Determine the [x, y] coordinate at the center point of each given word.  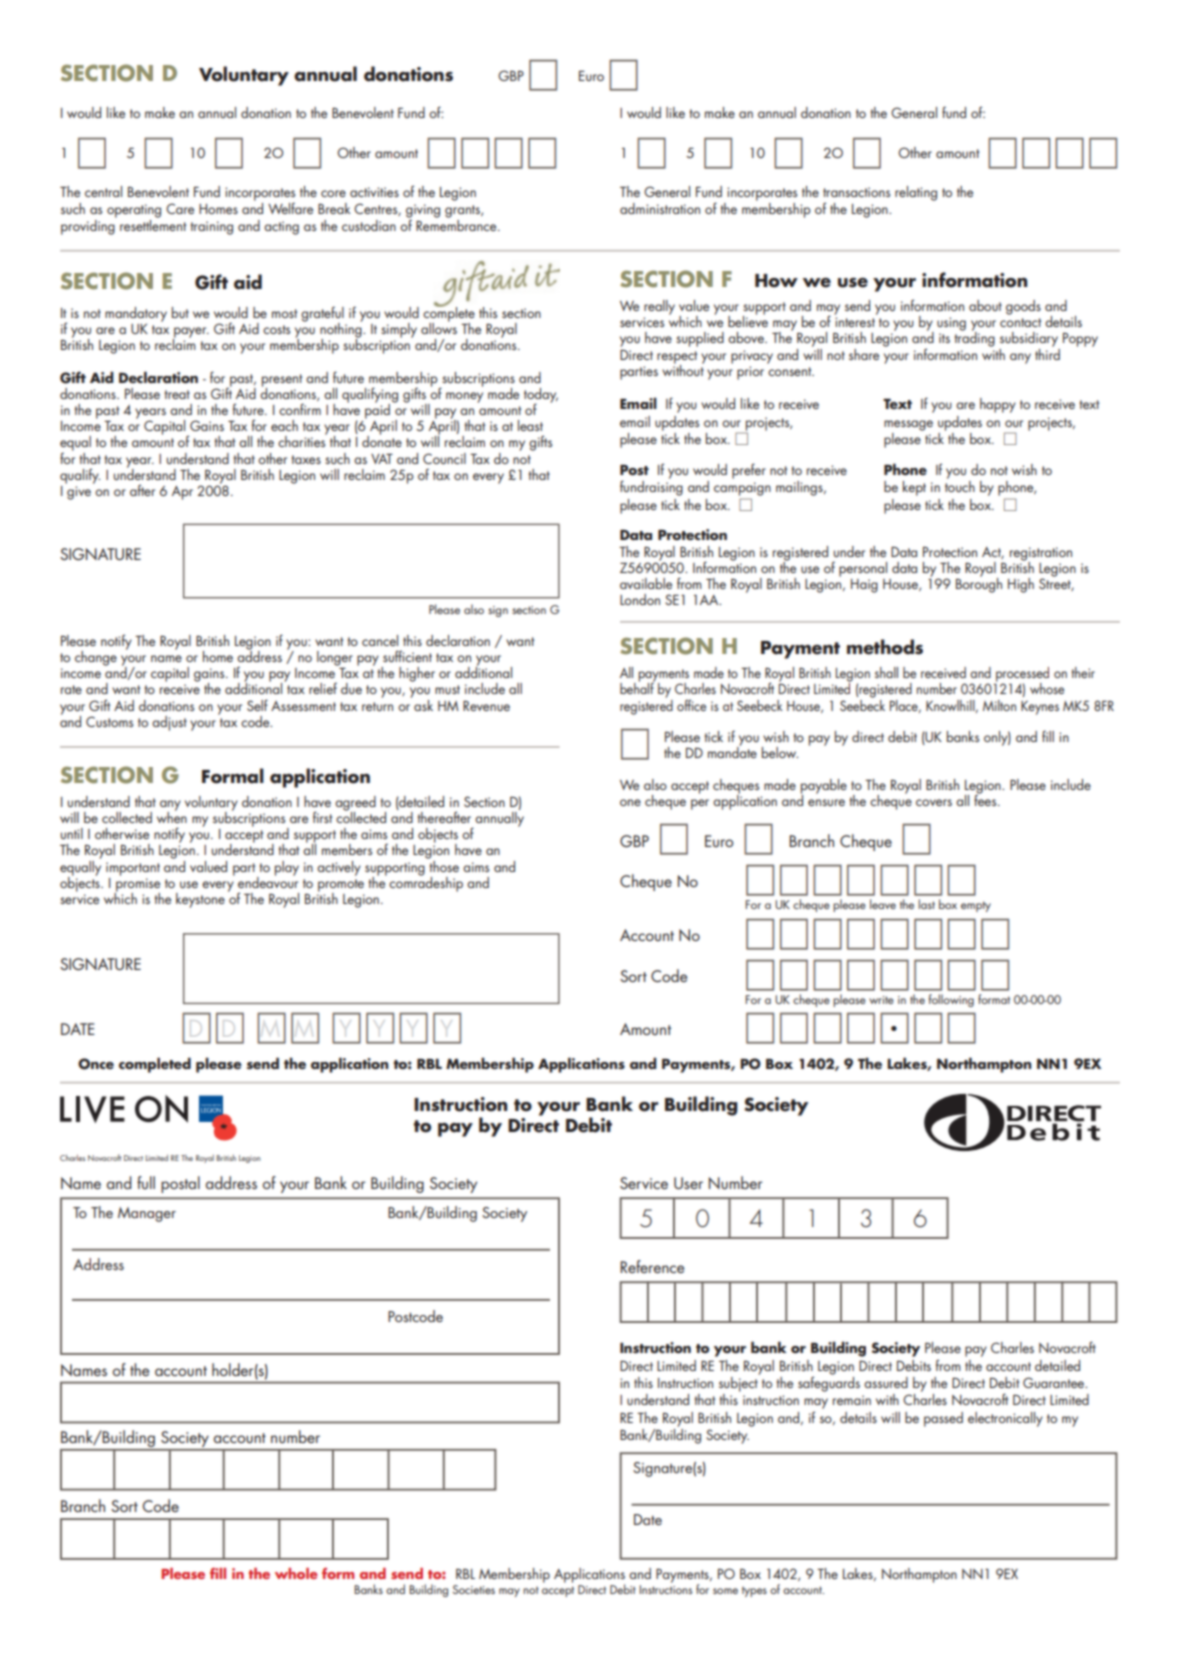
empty [976, 906]
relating [916, 193]
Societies [474, 1589]
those [443, 865]
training [211, 228]
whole [296, 1573]
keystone [200, 900]
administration [660, 208]
